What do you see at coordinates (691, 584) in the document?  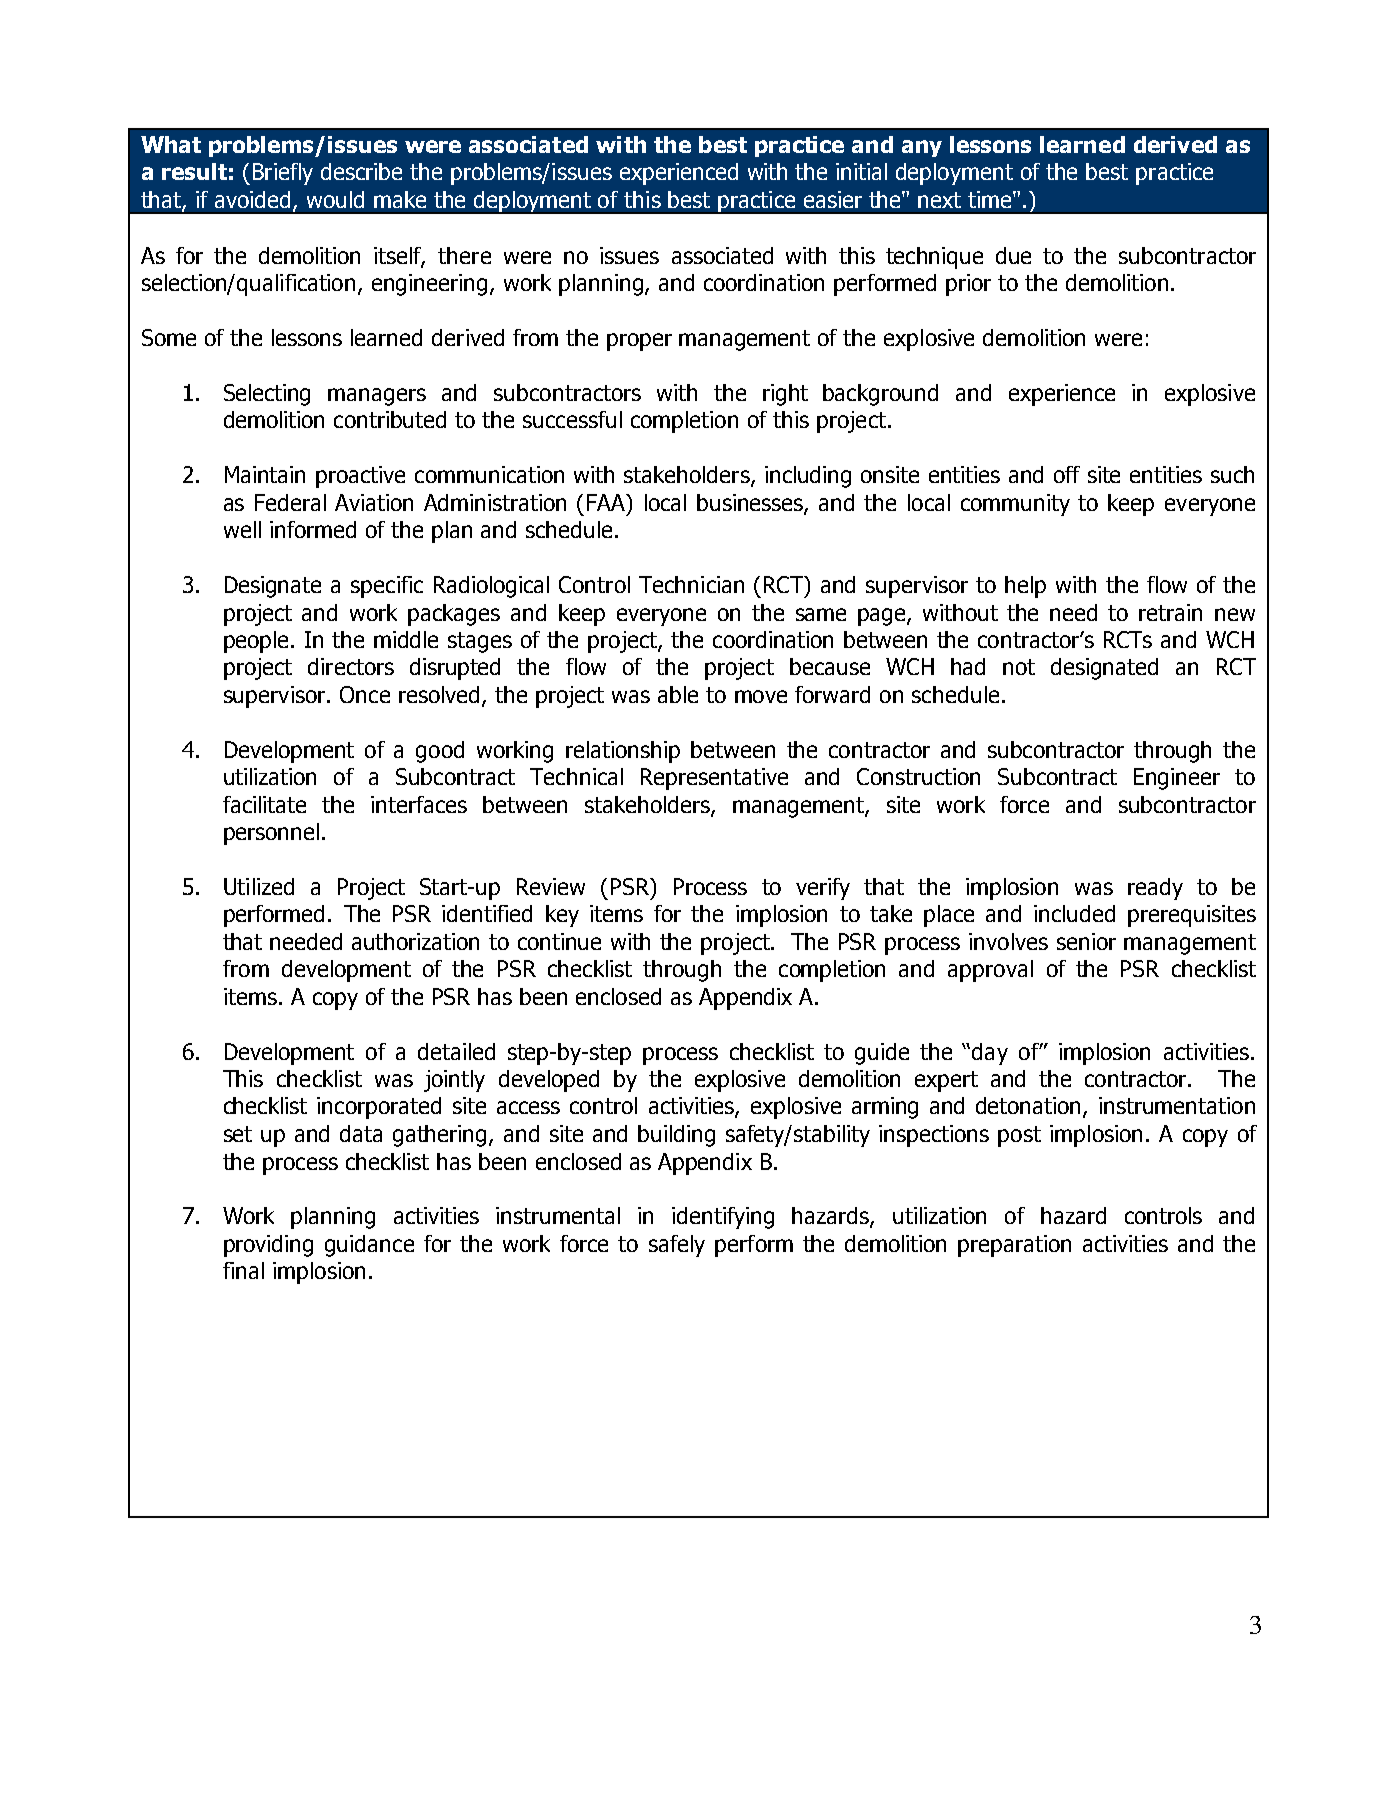 I see `Technician` at bounding box center [691, 584].
